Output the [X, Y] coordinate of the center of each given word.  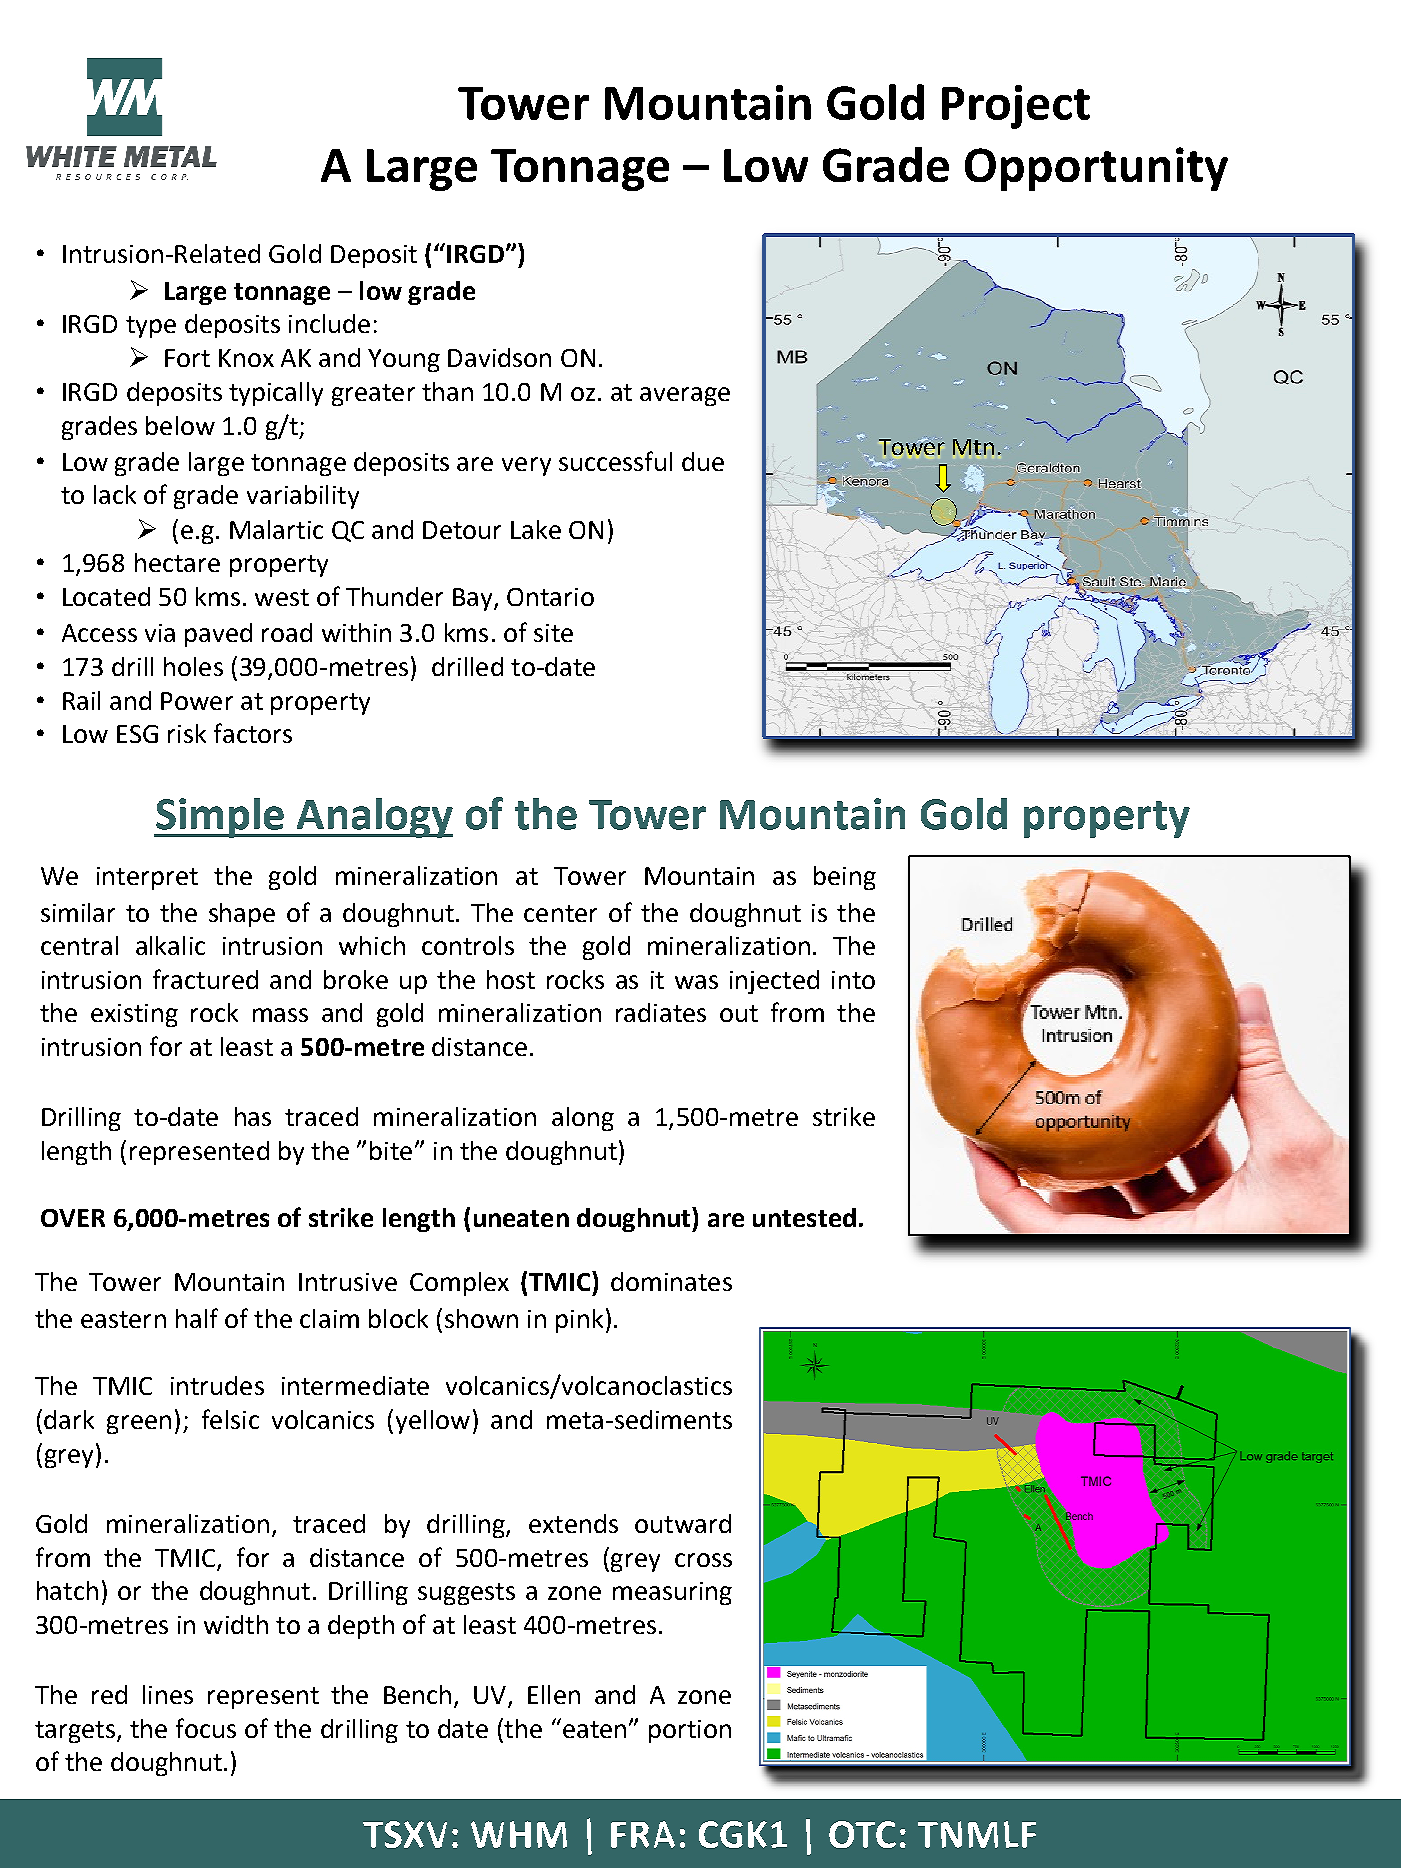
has [253, 1116]
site [553, 633]
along [583, 1119]
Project [1016, 107]
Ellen [554, 1694]
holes [193, 666]
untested [804, 1217]
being [845, 878]
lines [168, 1694]
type [151, 327]
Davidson [499, 357]
